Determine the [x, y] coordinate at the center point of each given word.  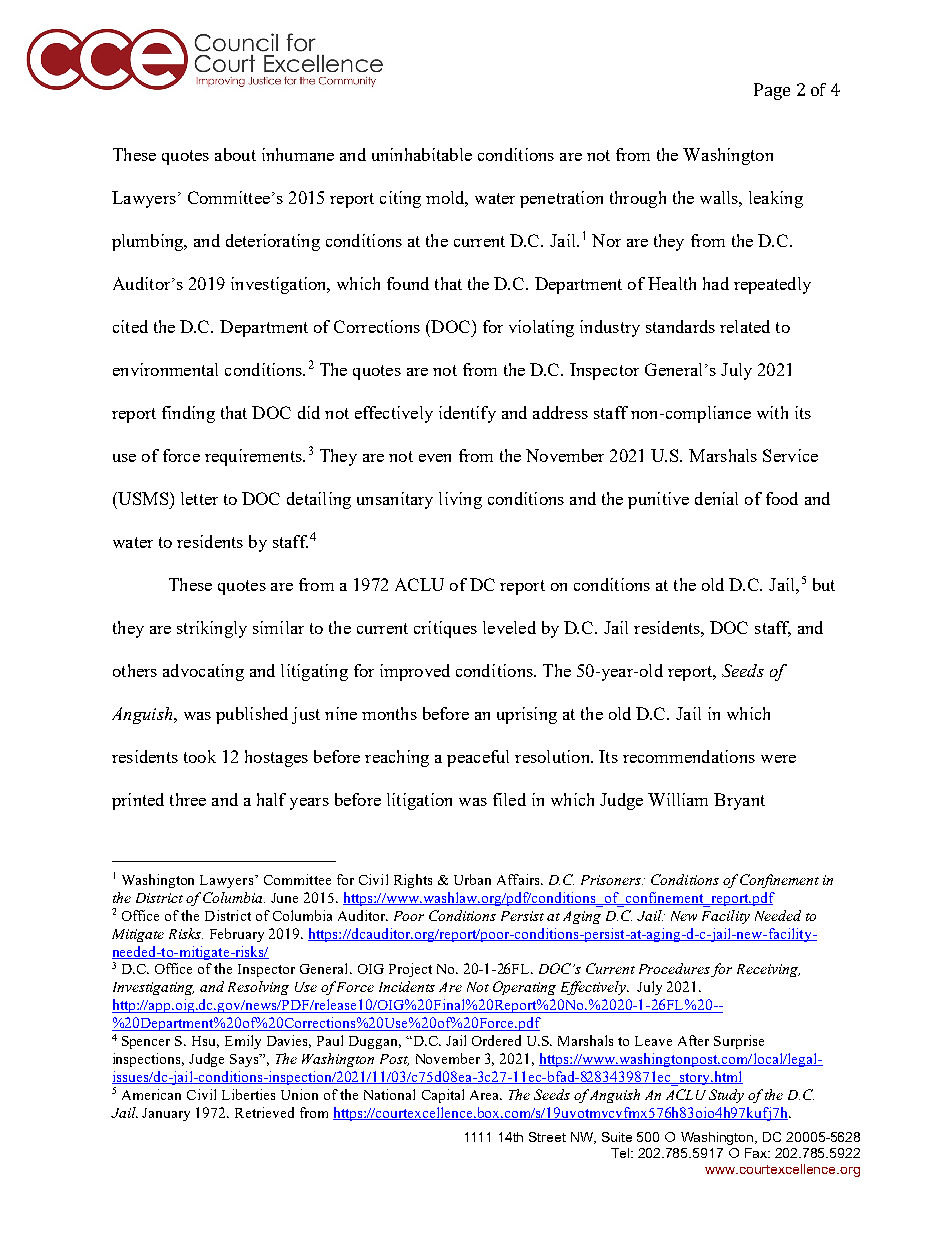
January [166, 1114]
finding [188, 414]
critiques [445, 629]
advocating [203, 672]
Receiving [768, 970]
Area [486, 1095]
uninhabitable [422, 154]
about [235, 154]
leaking [776, 199]
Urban [472, 879]
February [237, 935]
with [772, 412]
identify [467, 414]
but [824, 584]
